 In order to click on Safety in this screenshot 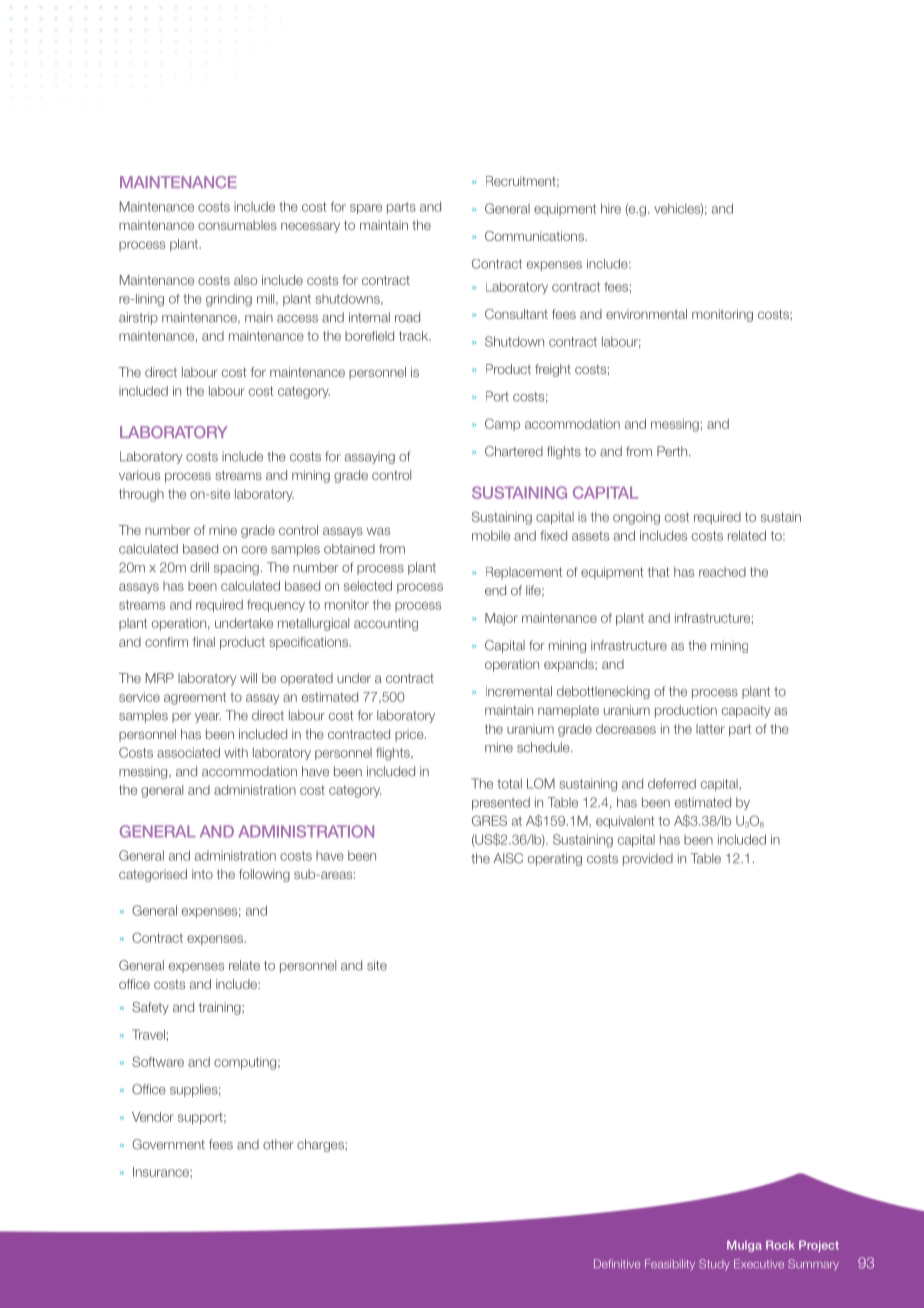, I will do `click(150, 1008)`.
